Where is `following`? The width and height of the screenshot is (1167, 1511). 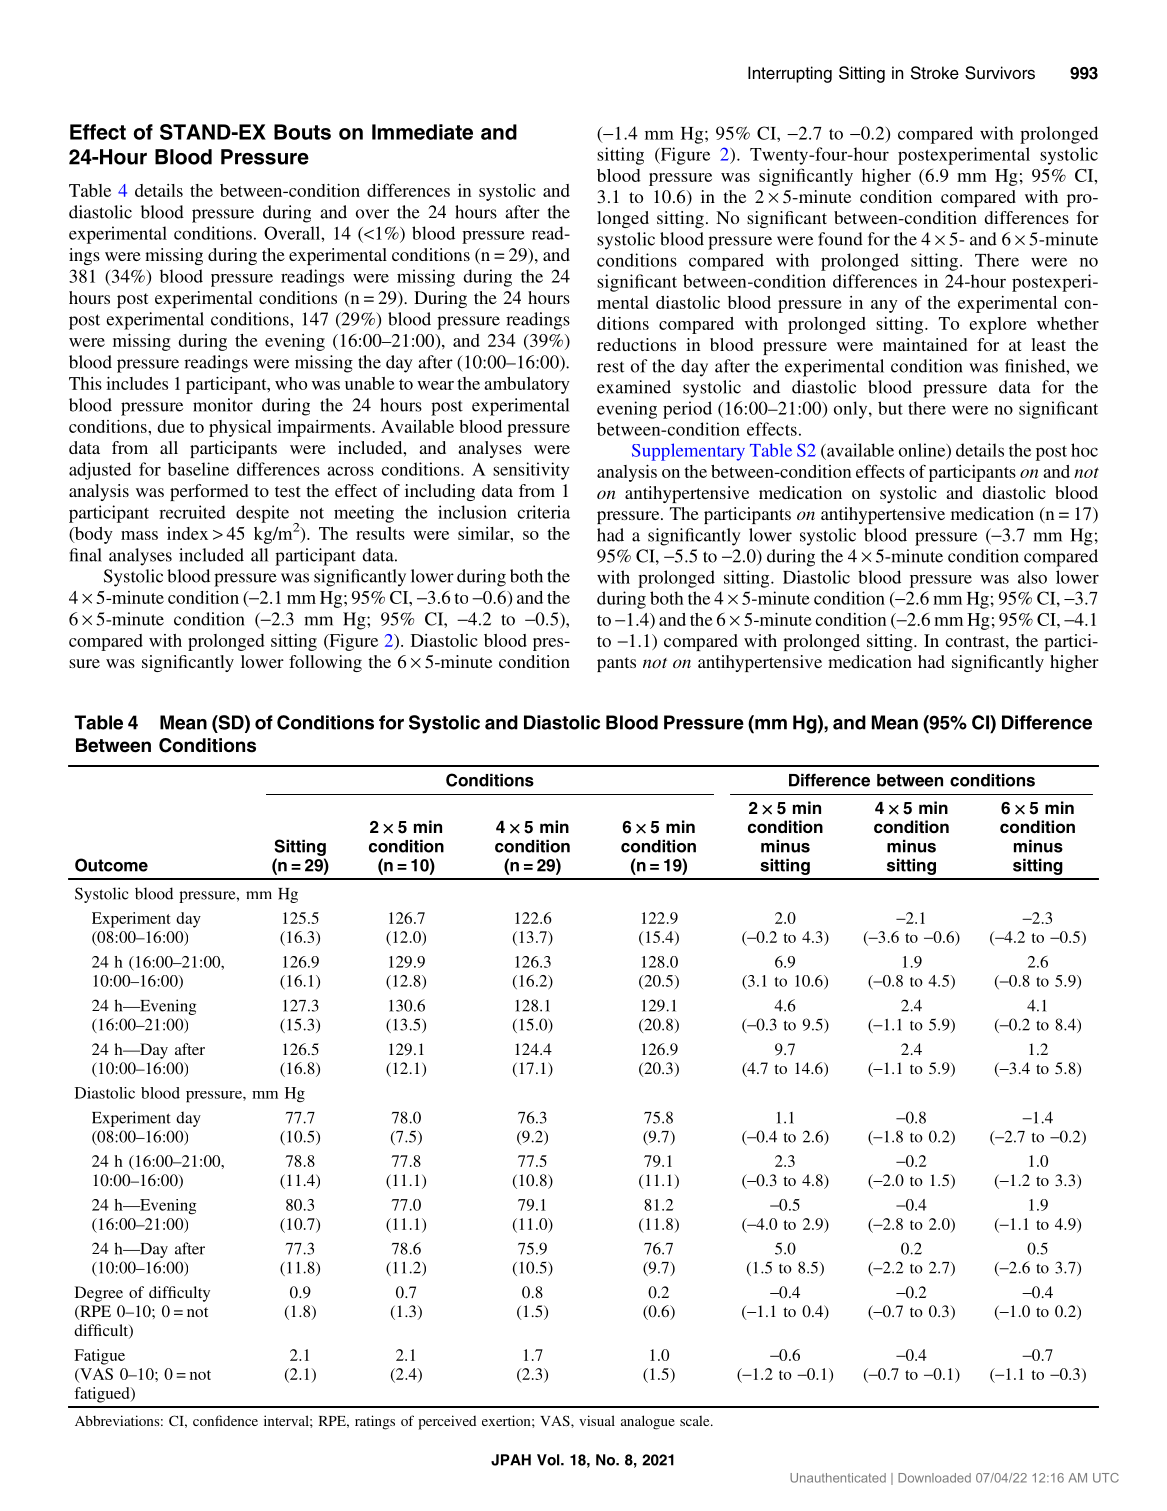
following is located at coordinates (325, 663).
